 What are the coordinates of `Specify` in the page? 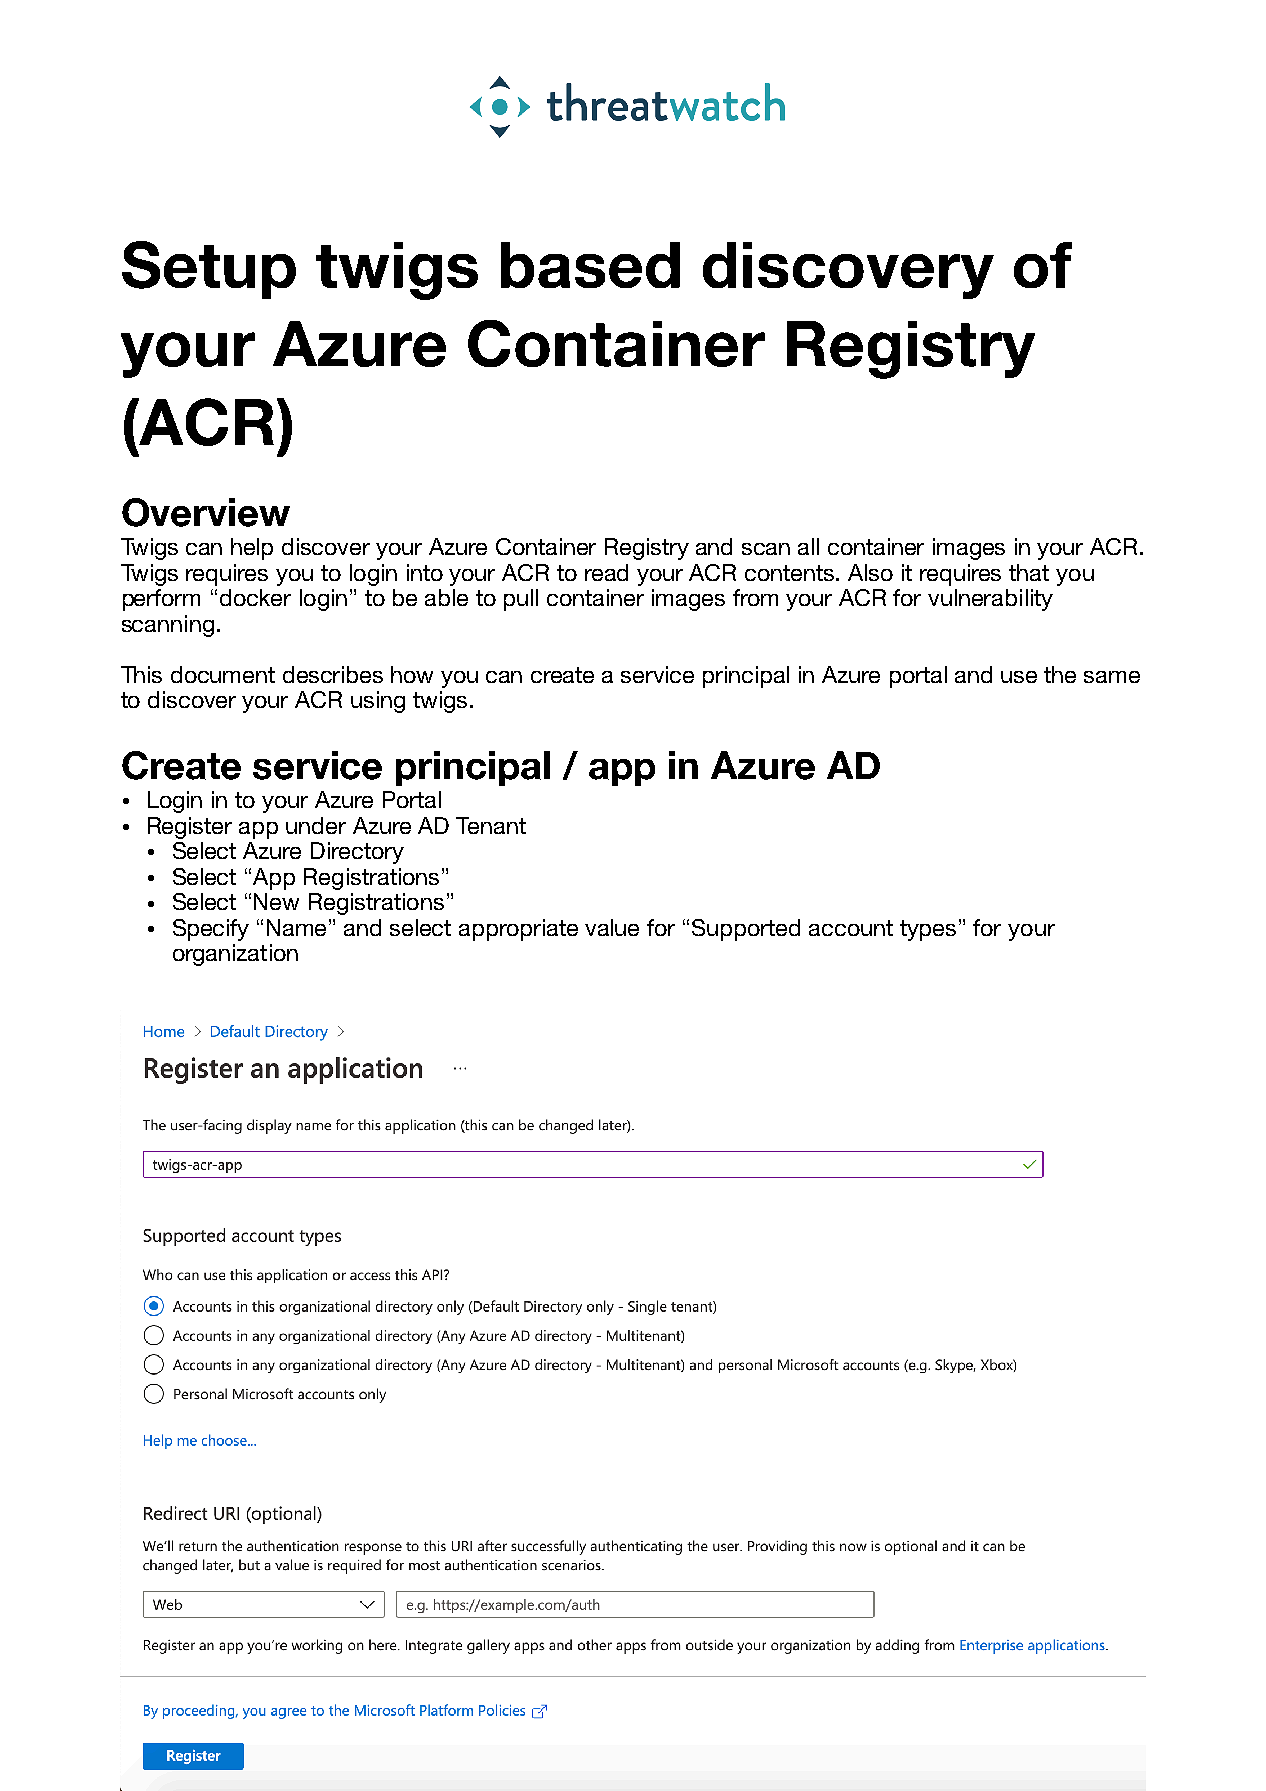 It's located at (211, 930).
